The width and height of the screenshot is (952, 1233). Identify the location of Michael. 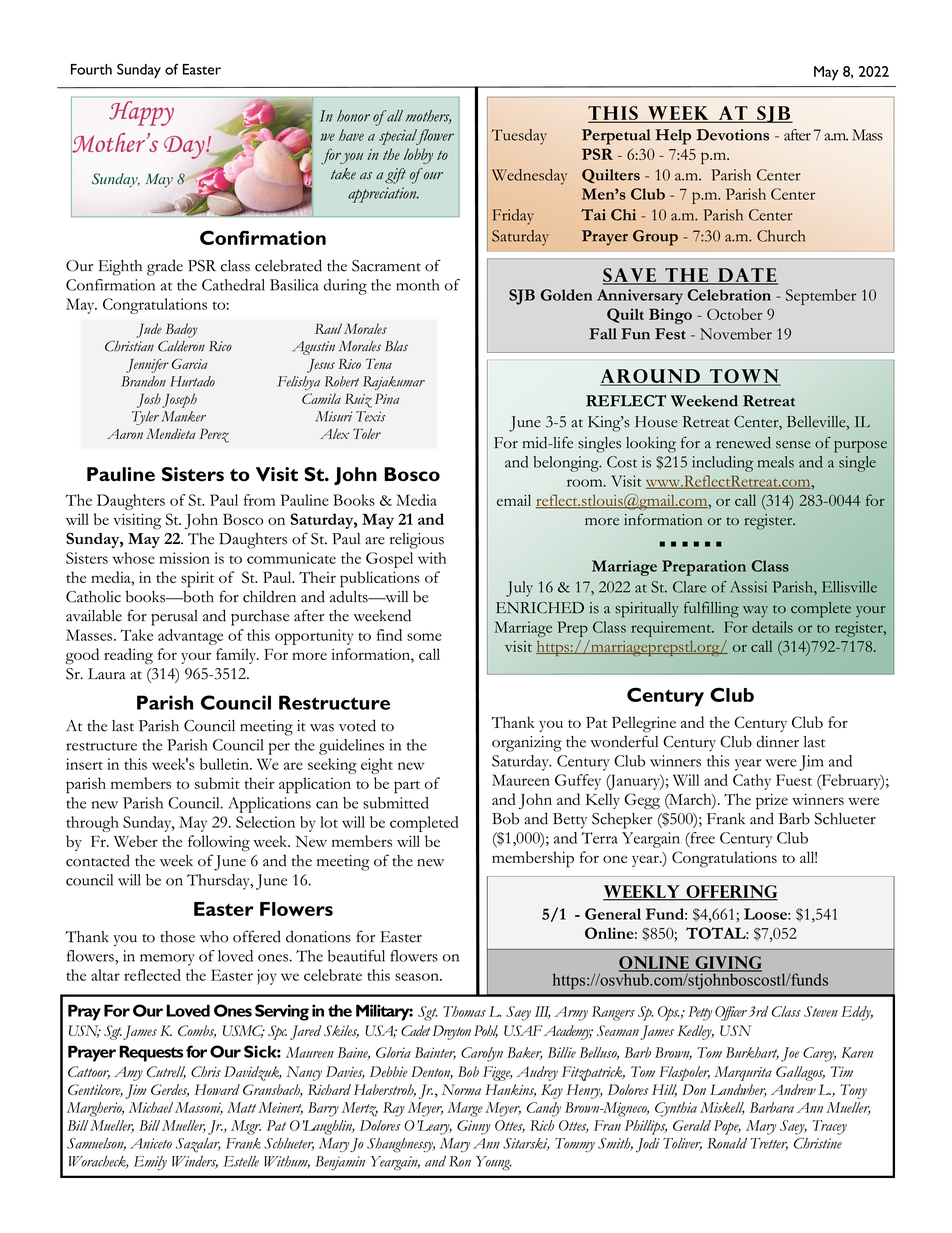
(151, 1107).
